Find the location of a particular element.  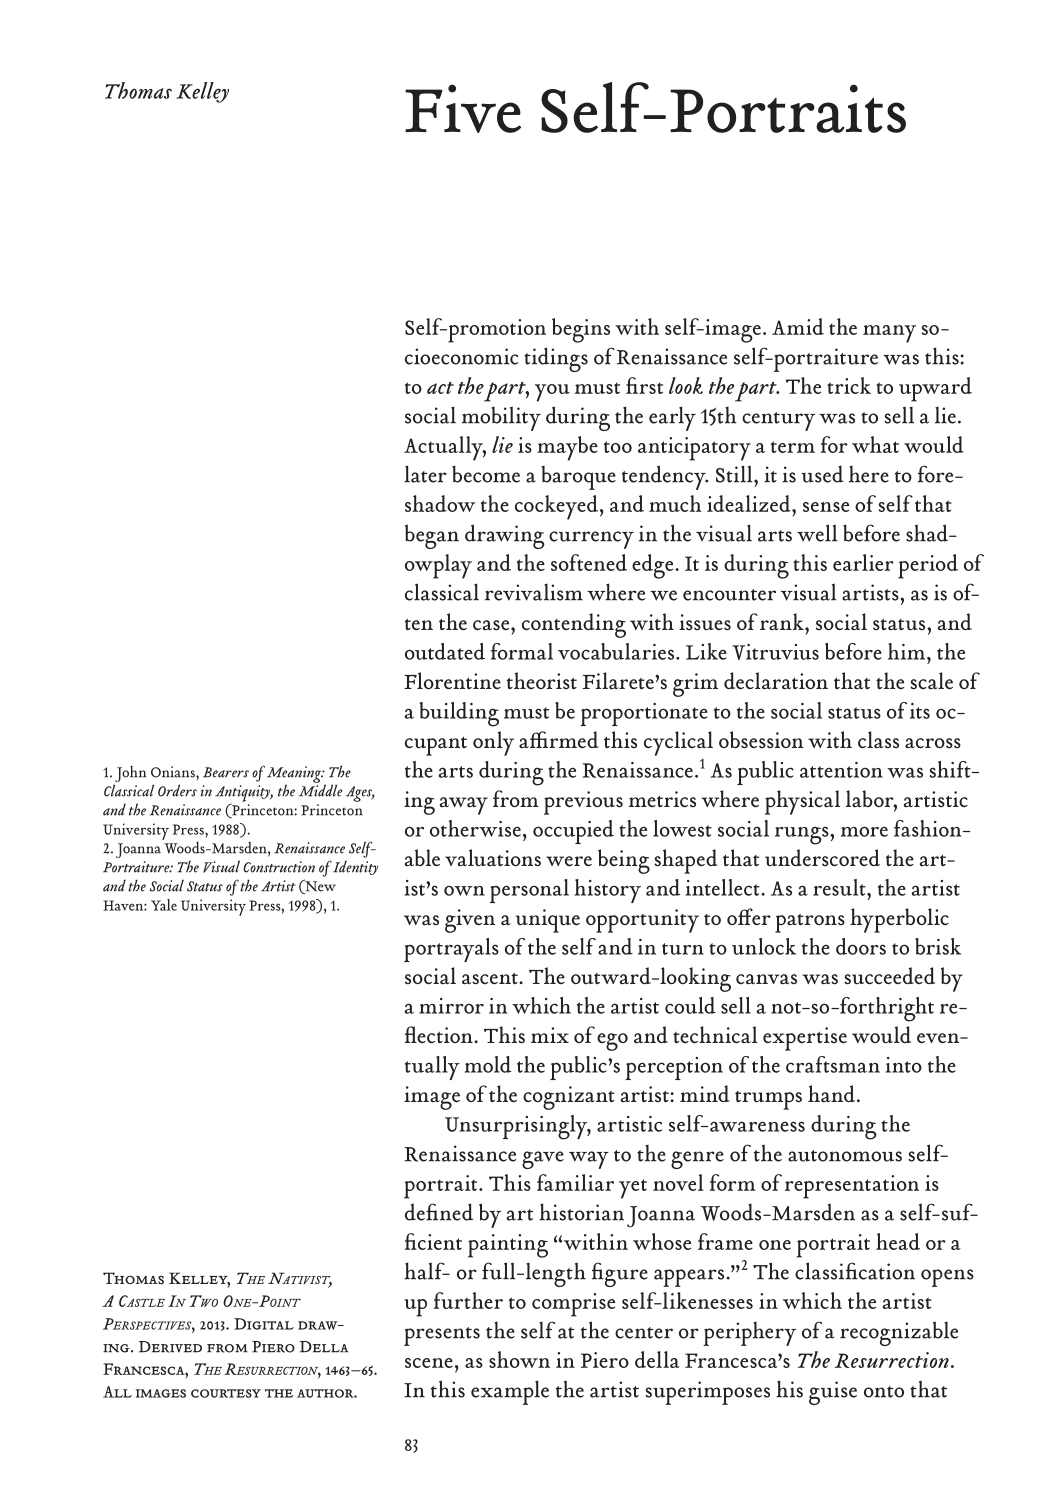

courtesy is located at coordinates (226, 1393).
